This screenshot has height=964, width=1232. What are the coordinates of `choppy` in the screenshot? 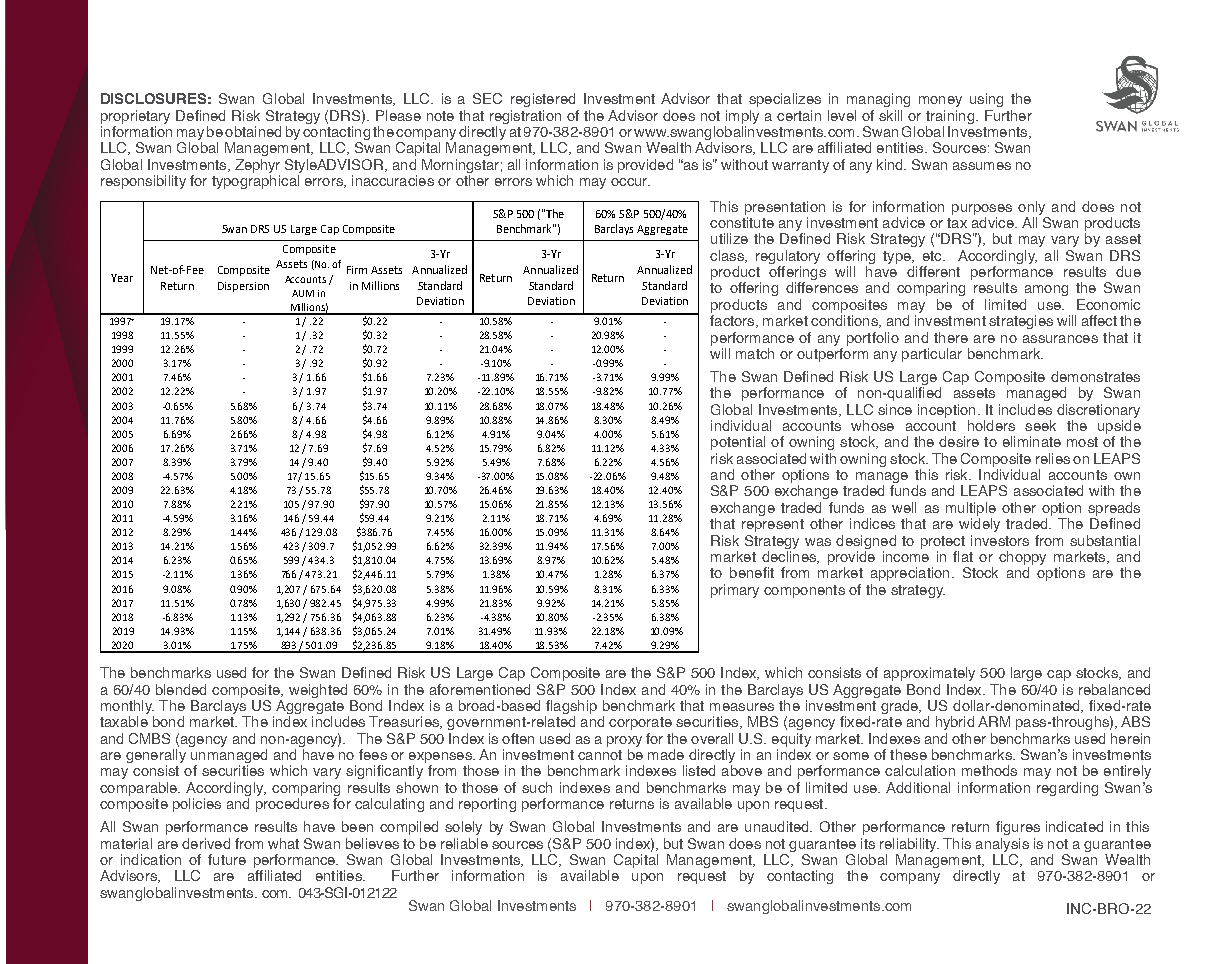 It's located at (1022, 559).
